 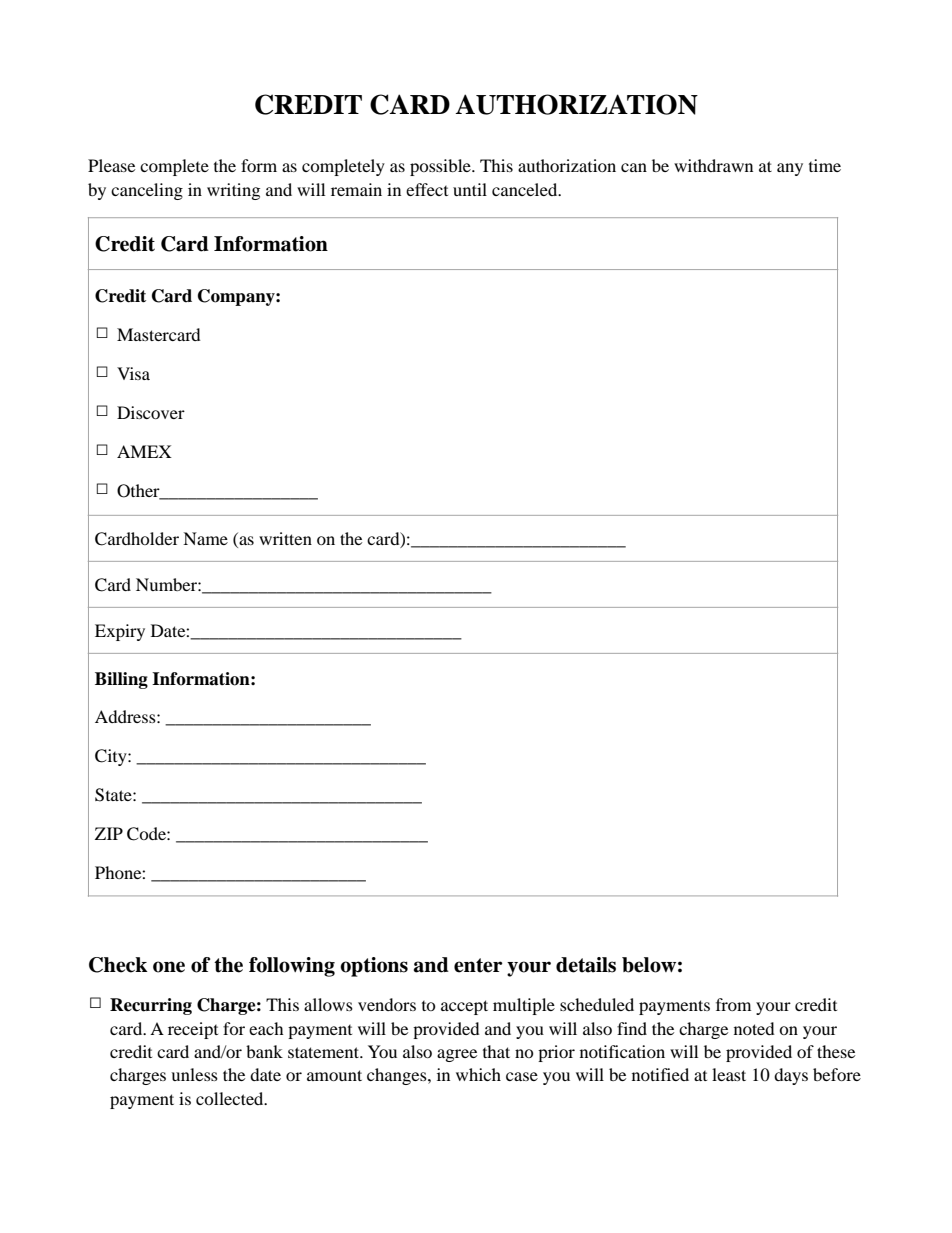 What do you see at coordinates (285, 538) in the page?
I see `written` at bounding box center [285, 538].
